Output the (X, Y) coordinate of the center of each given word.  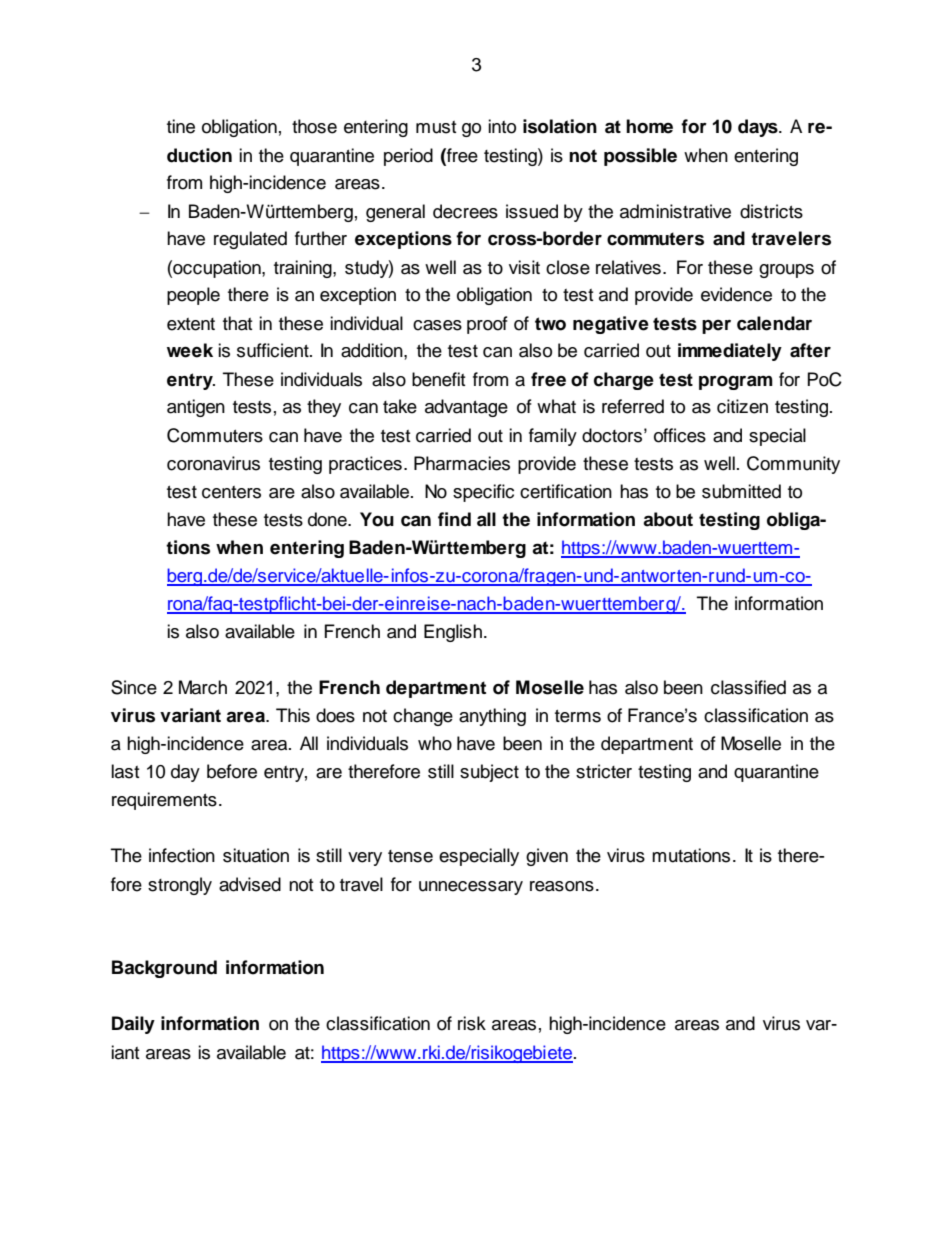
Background (164, 969)
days (759, 128)
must (436, 127)
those (314, 126)
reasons (562, 886)
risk (472, 1023)
